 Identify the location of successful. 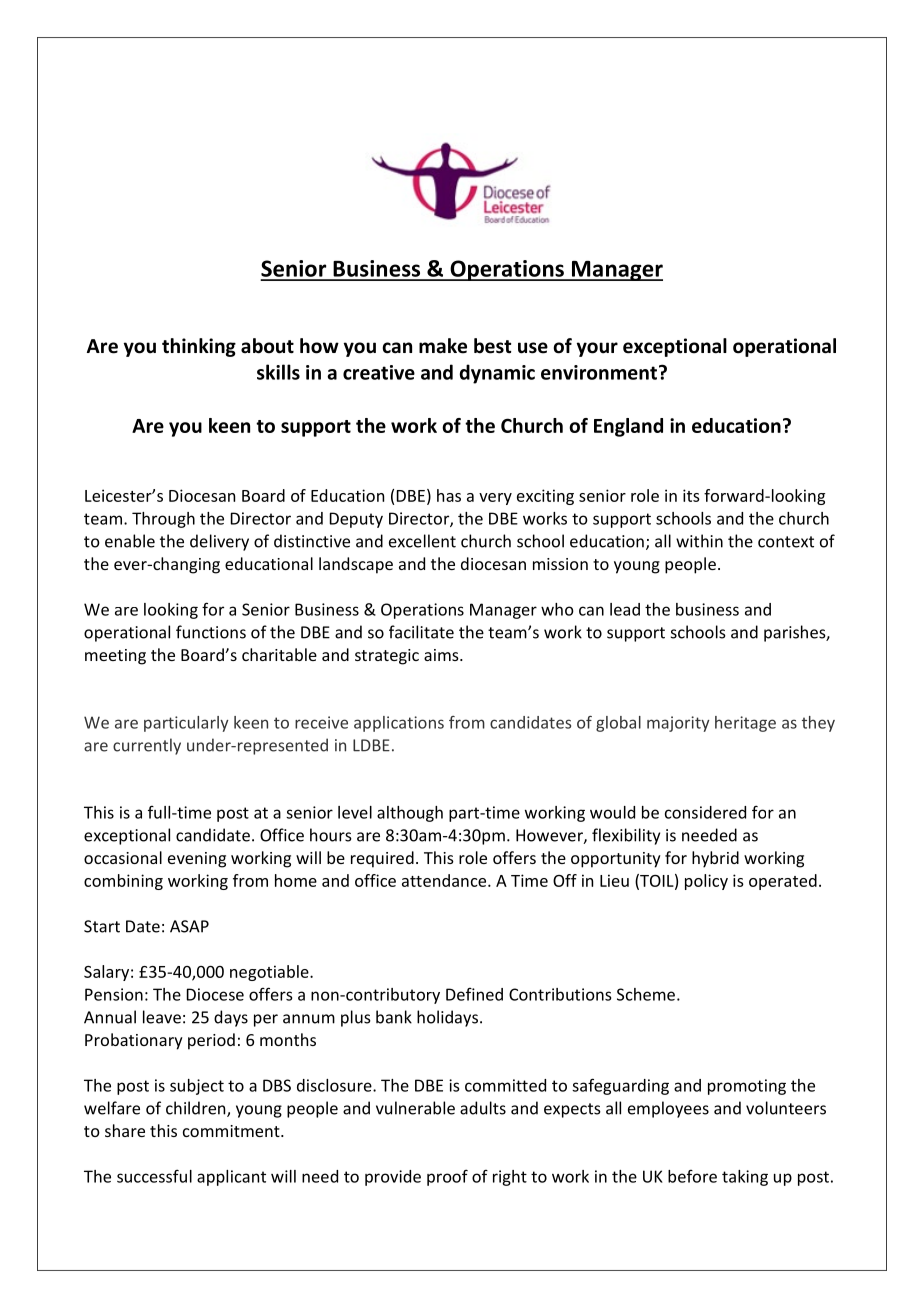
(154, 1176).
